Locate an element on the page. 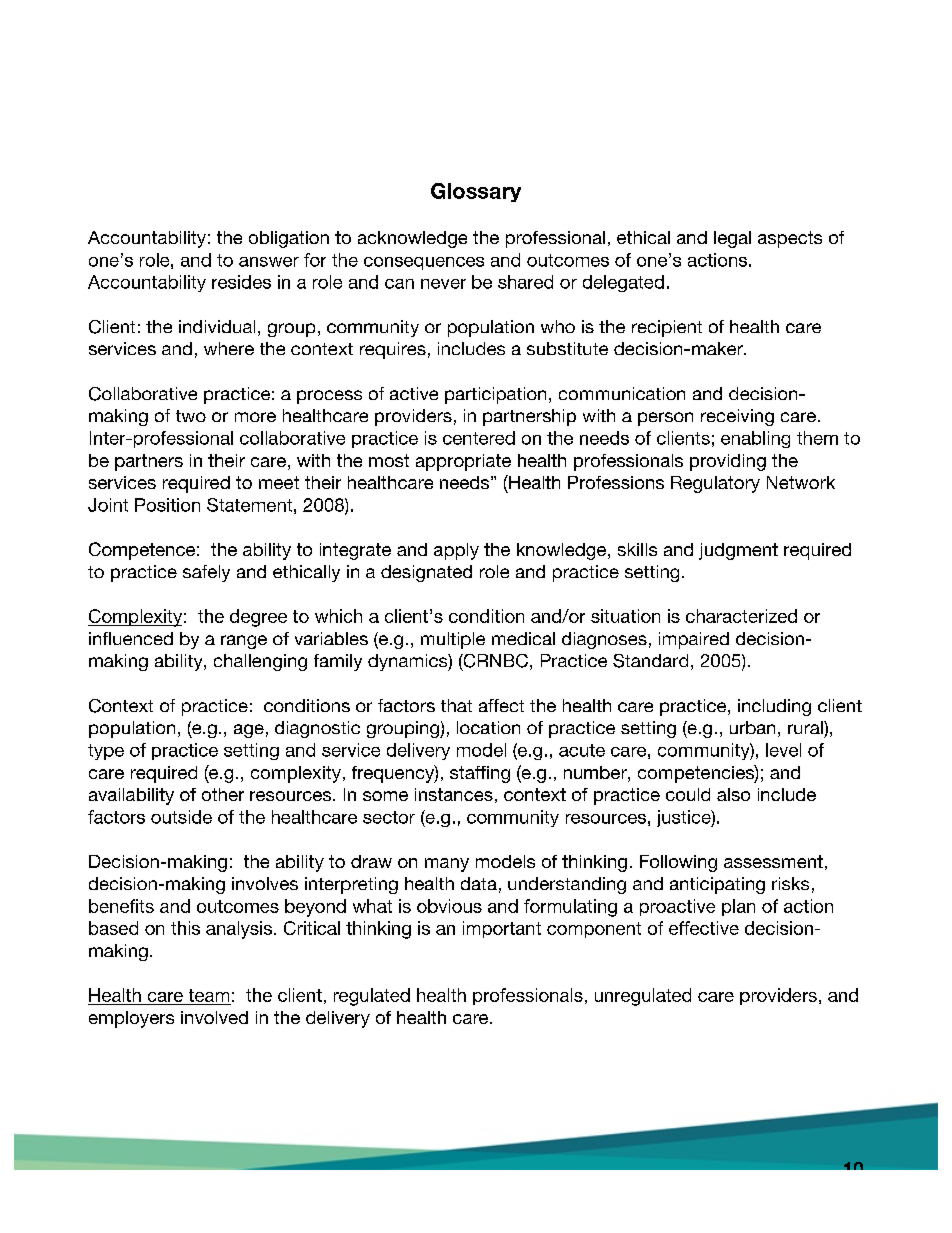 Image resolution: width=952 pixels, height=1233 pixels. obligation is located at coordinates (289, 239).
